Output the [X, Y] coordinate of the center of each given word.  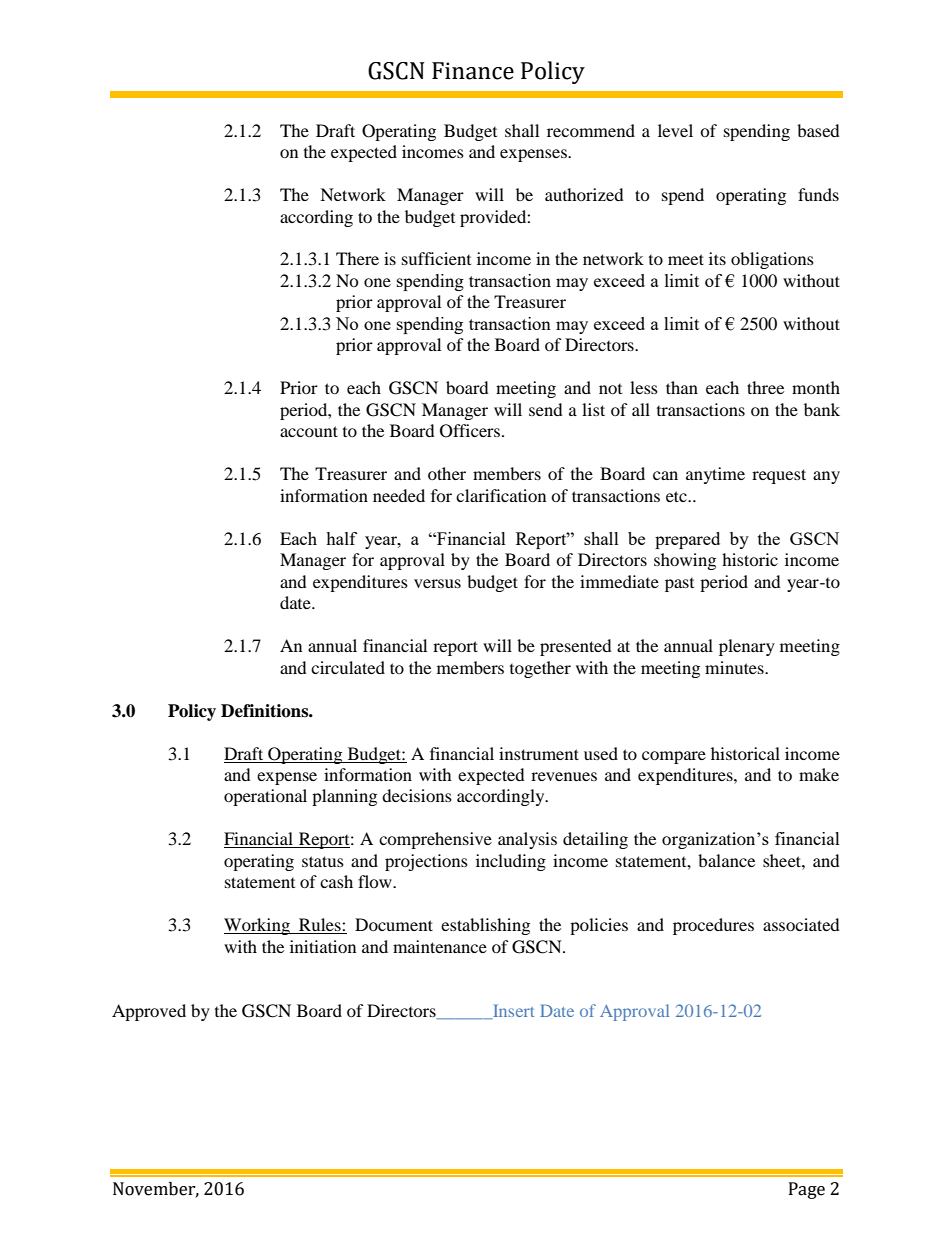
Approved [149, 1012]
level [675, 130]
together [540, 669]
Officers [470, 431]
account [309, 431]
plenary [747, 647]
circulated [348, 667]
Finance [473, 71]
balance [726, 860]
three [765, 387]
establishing [485, 926]
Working [258, 926]
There [357, 258]
